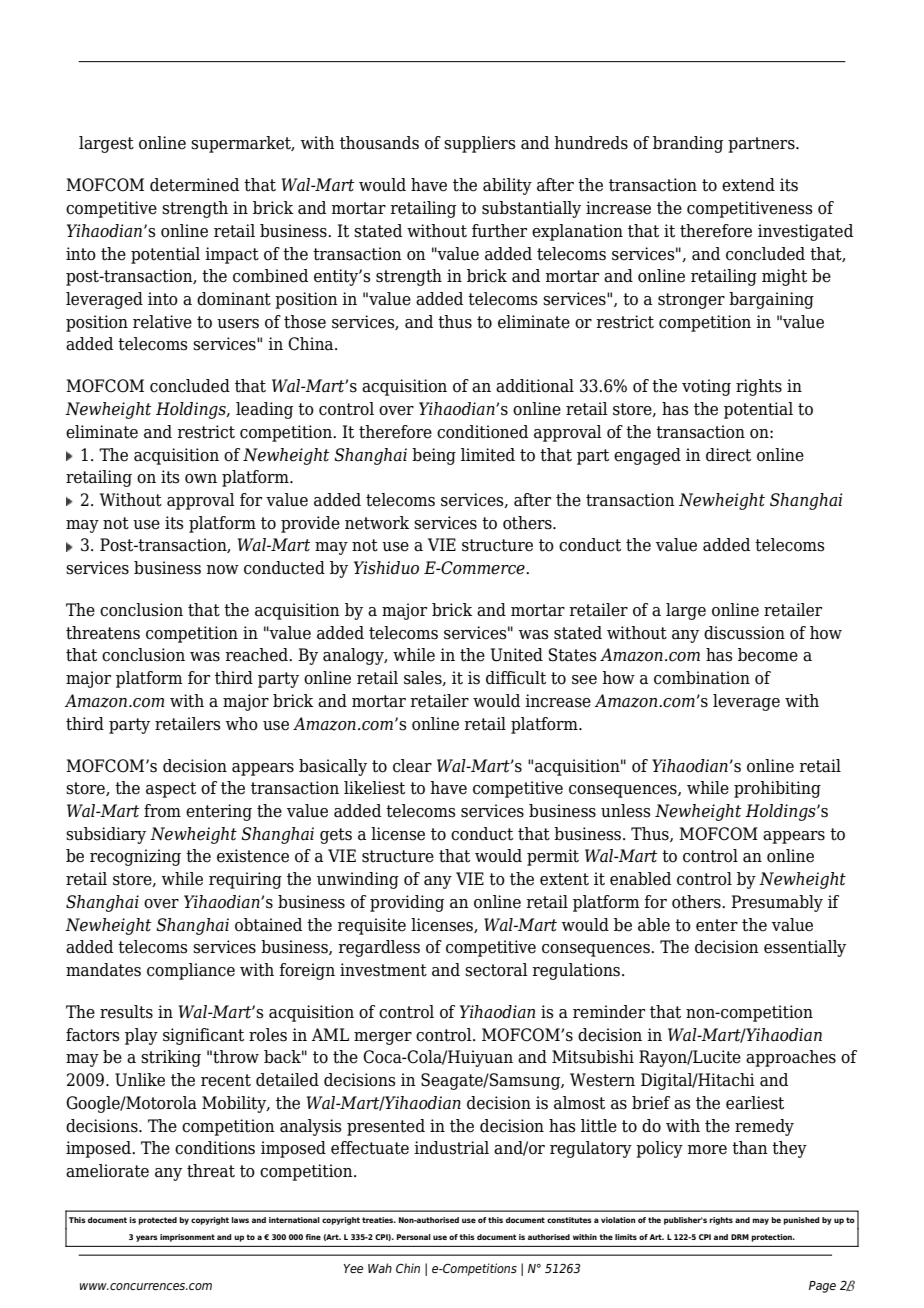 The height and width of the page is (1308, 924). Describe the element at coordinates (702, 678) in the page. I see `combination` at that location.
